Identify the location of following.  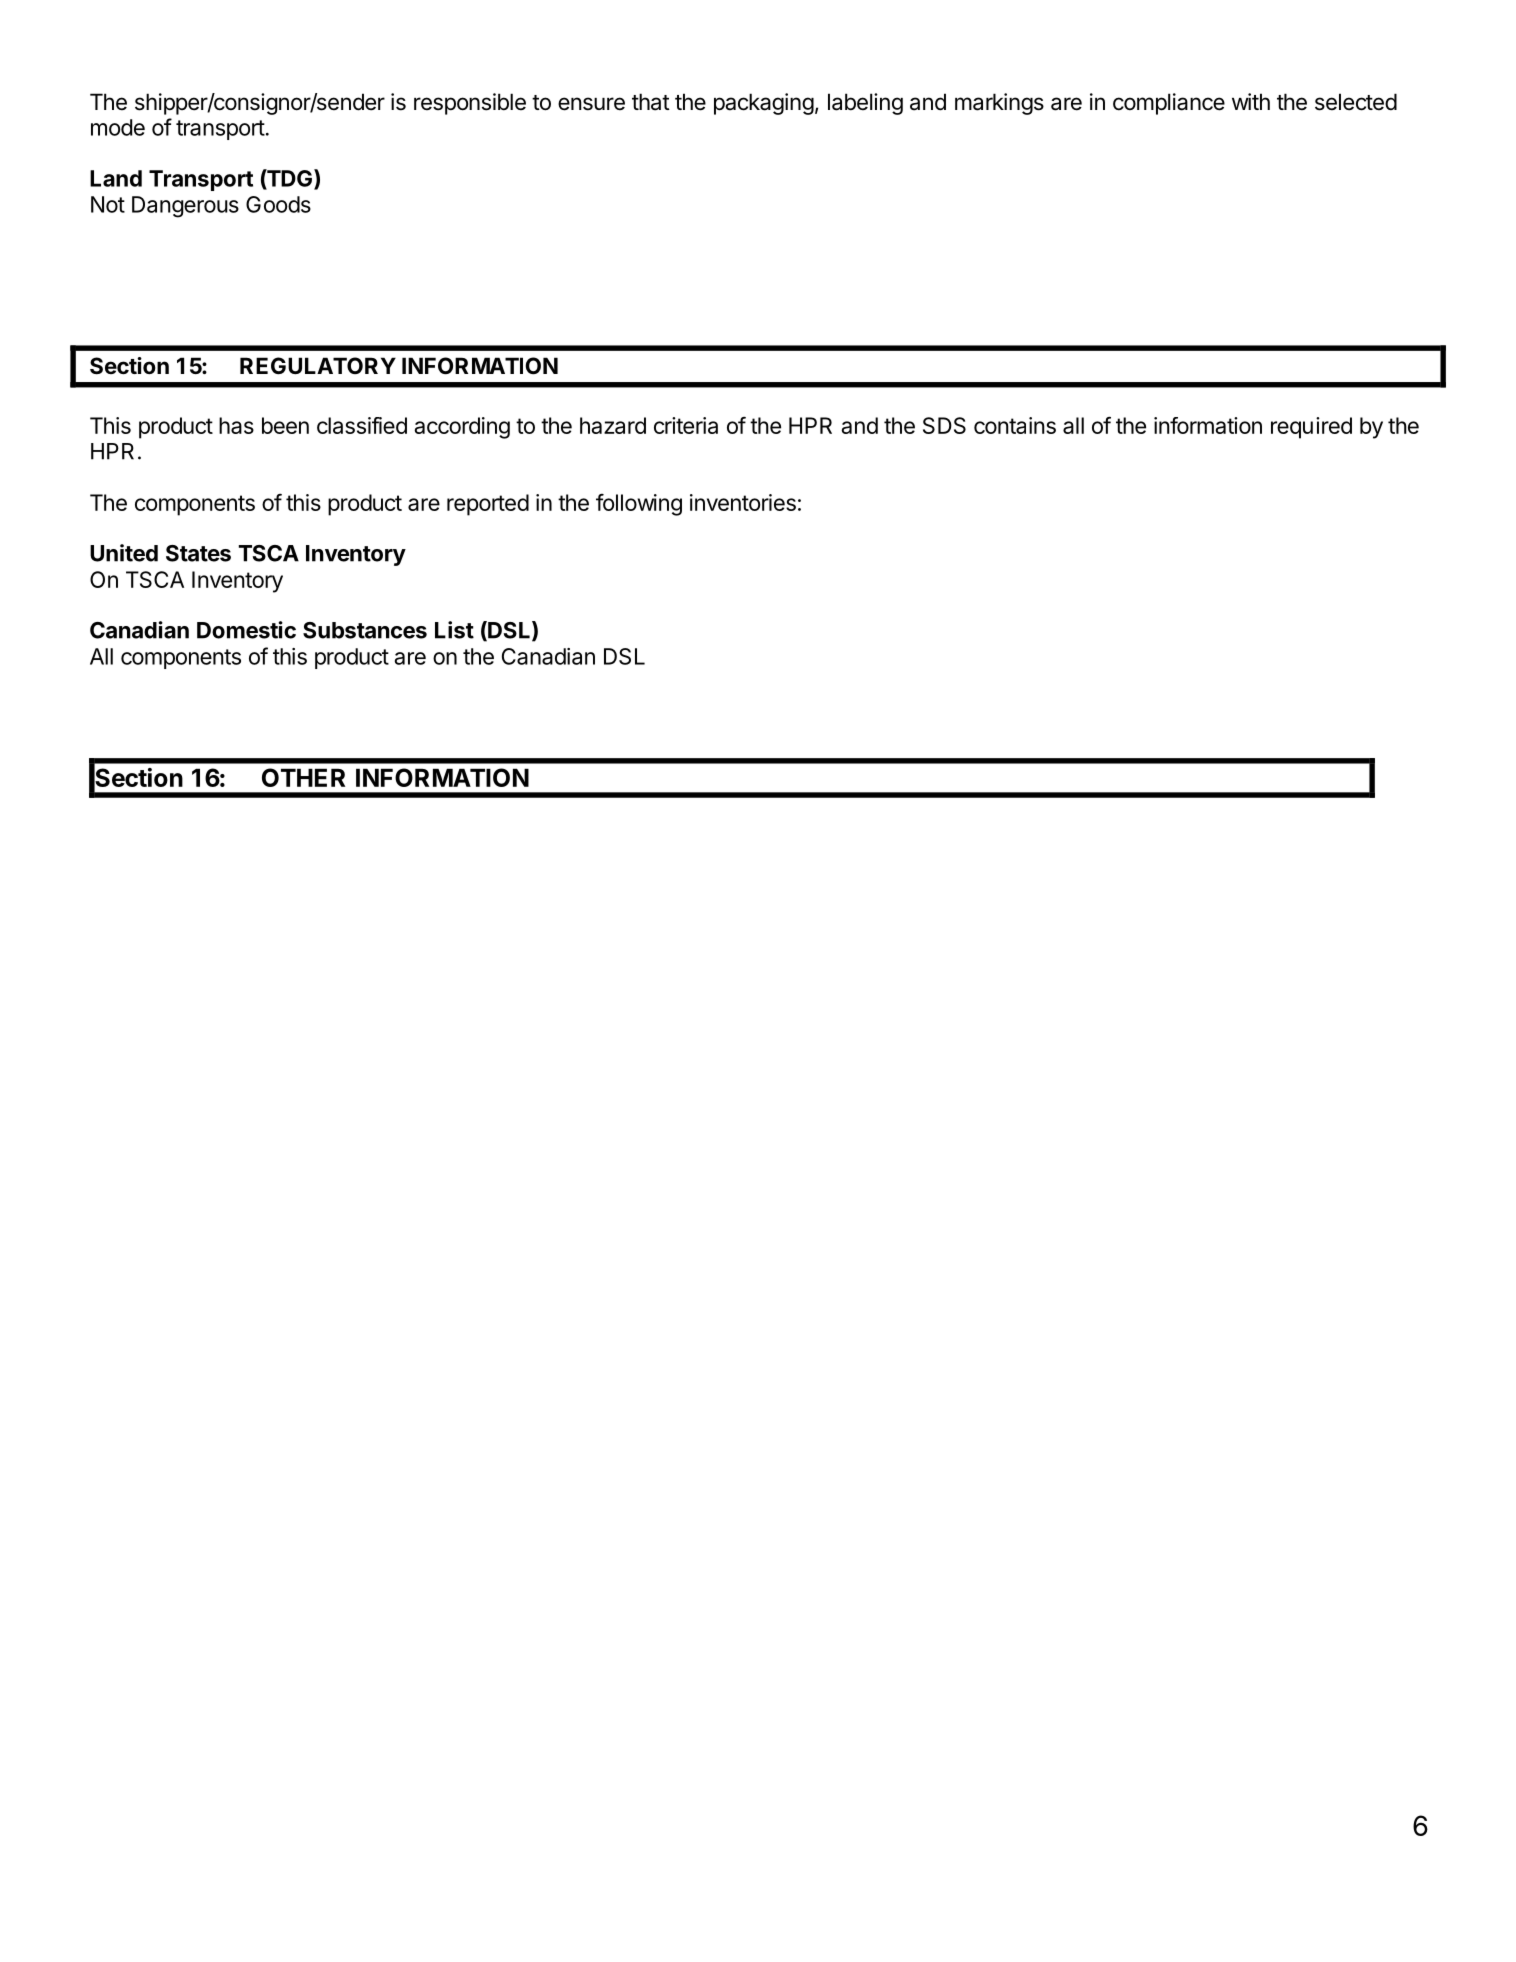
(639, 505).
